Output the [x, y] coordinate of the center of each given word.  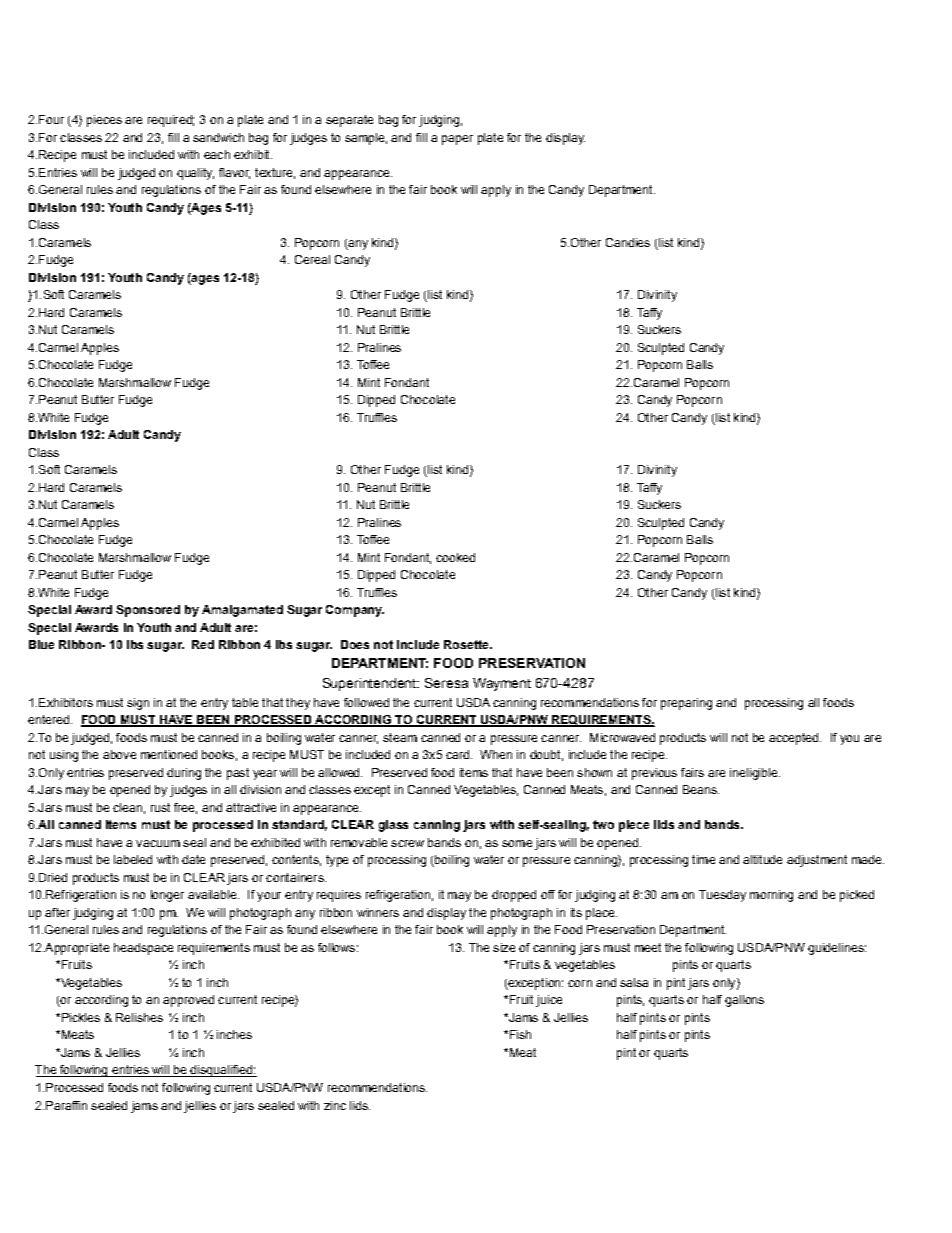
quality [195, 174]
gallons [744, 1001]
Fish [519, 1034]
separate [349, 121]
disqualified [221, 1071]
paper [457, 140]
